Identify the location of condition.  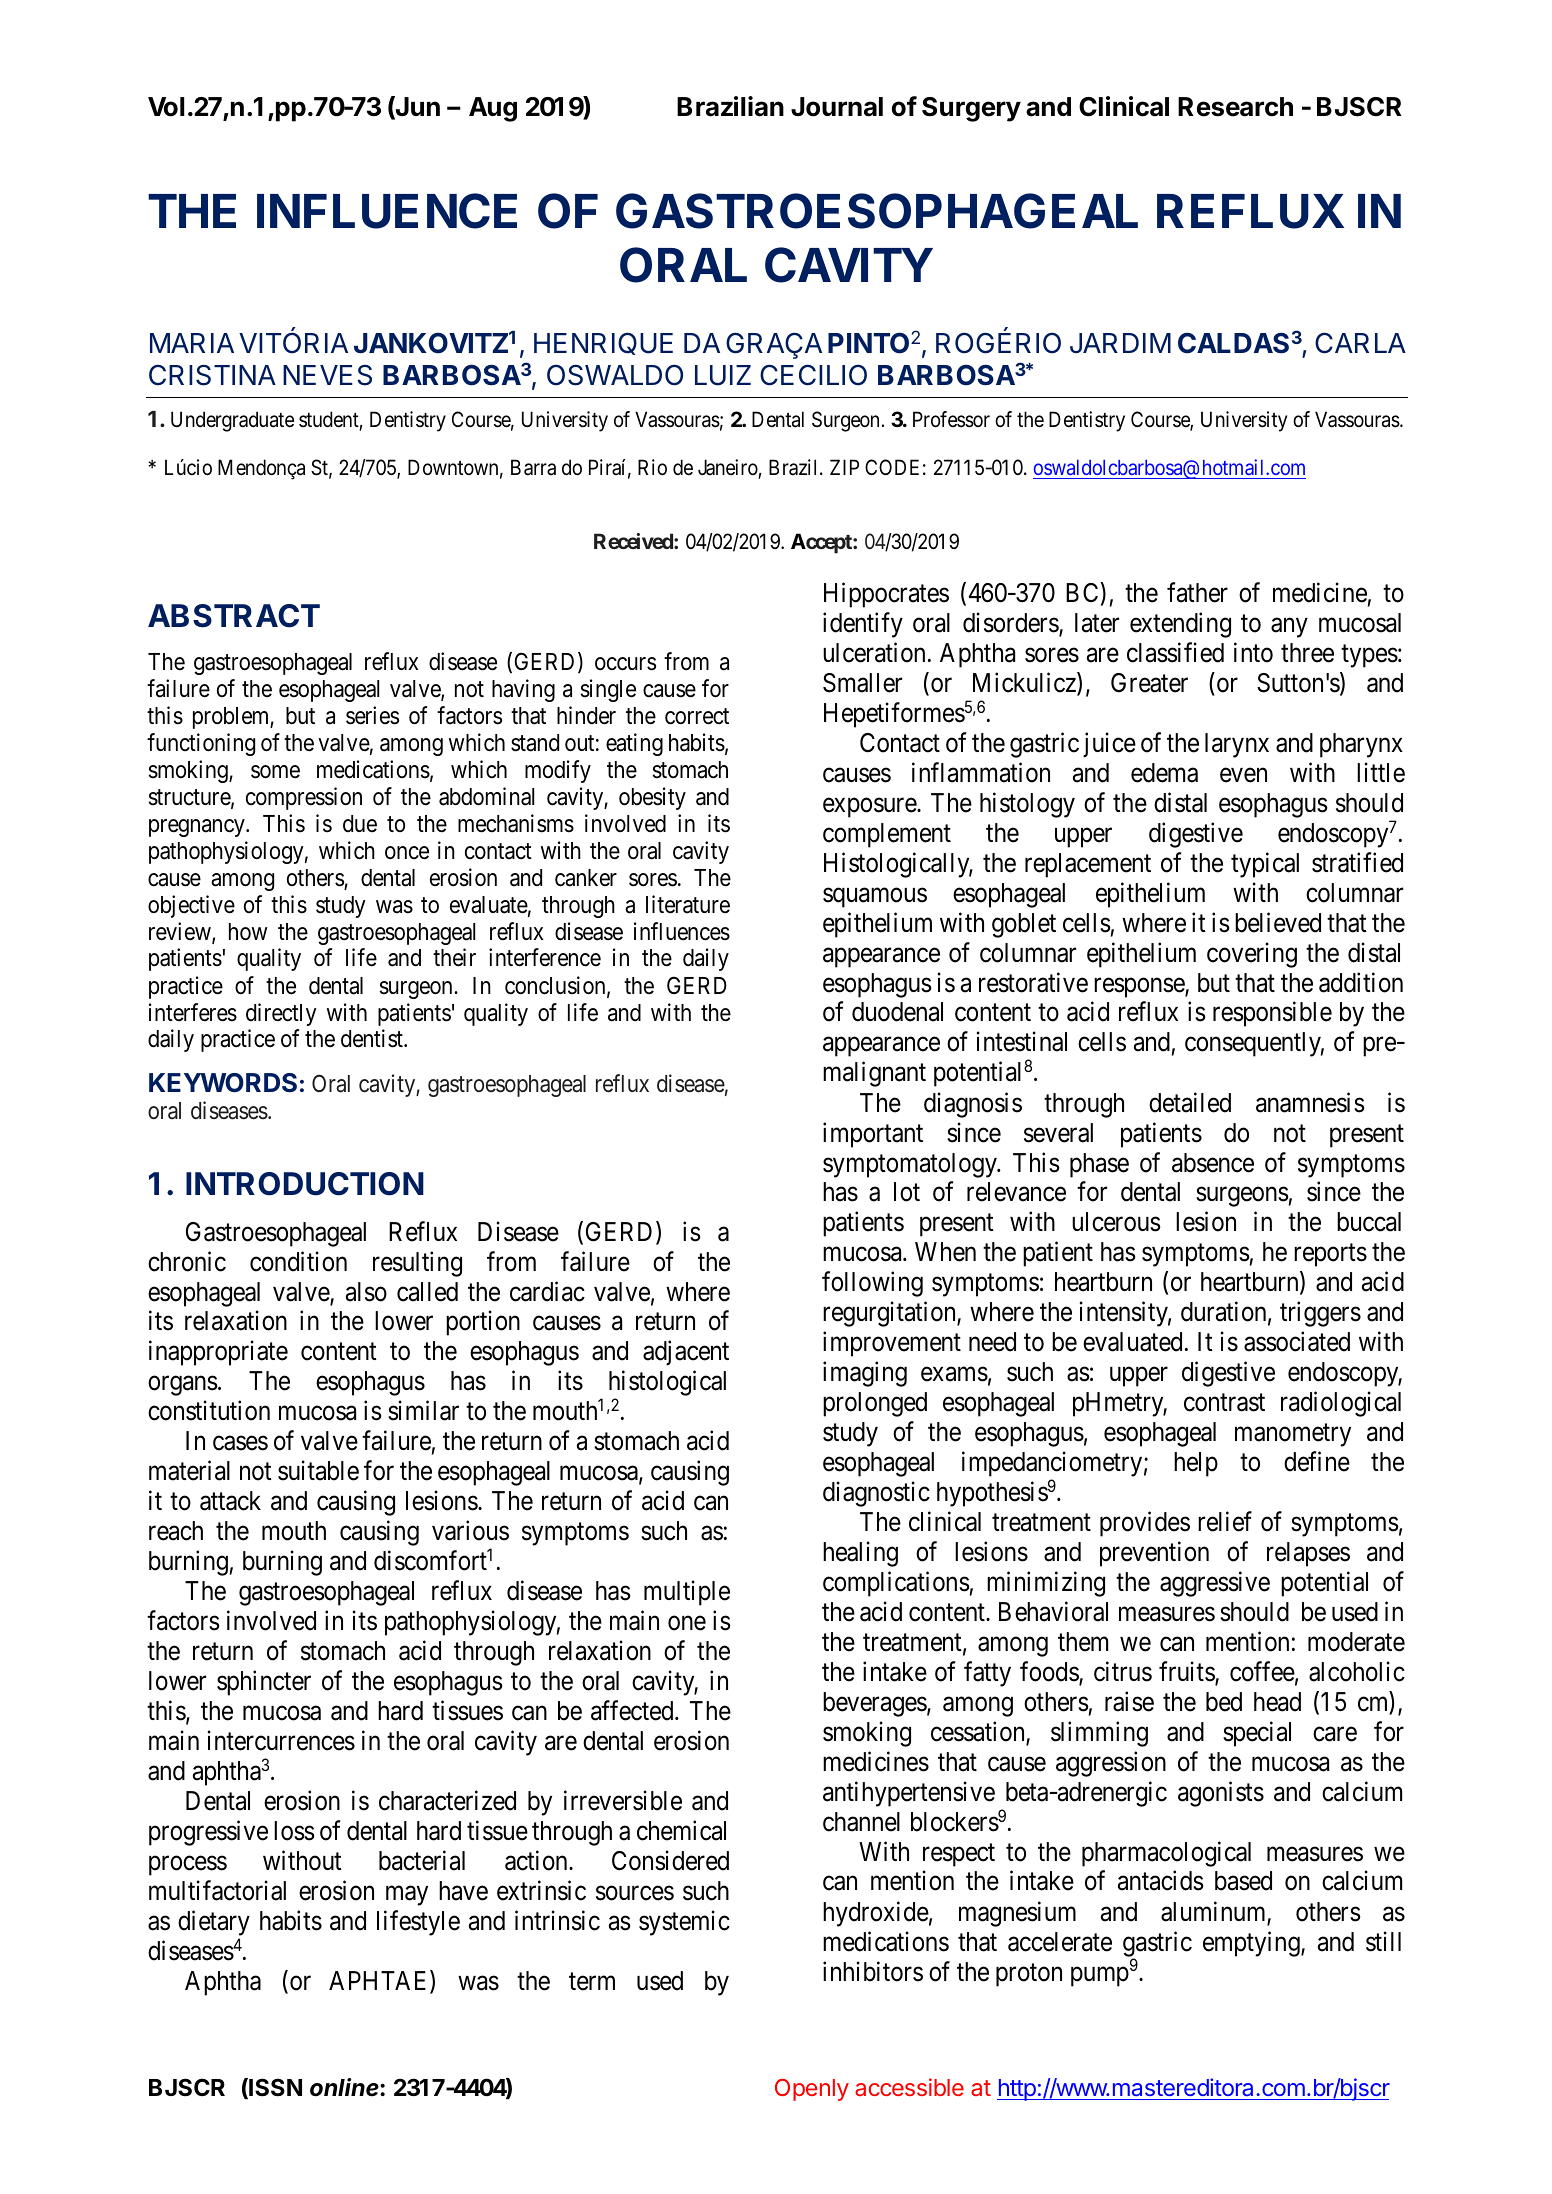
(298, 1261).
